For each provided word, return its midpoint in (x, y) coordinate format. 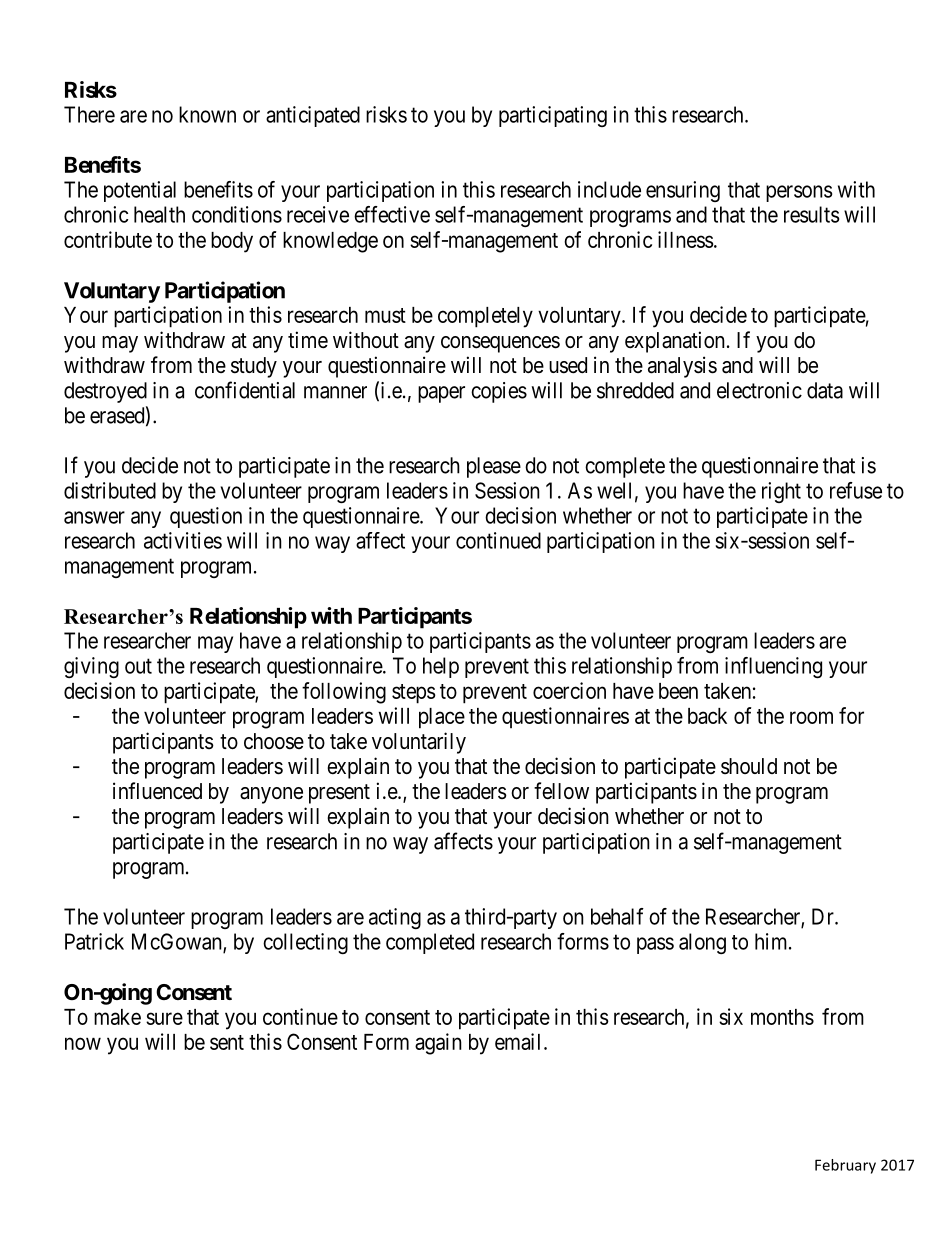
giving (91, 667)
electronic (759, 390)
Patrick (94, 941)
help (441, 667)
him (772, 941)
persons (799, 193)
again (438, 1044)
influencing (773, 667)
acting (395, 918)
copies (499, 392)
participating (553, 116)
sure (164, 1018)
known (207, 114)
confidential (245, 390)
